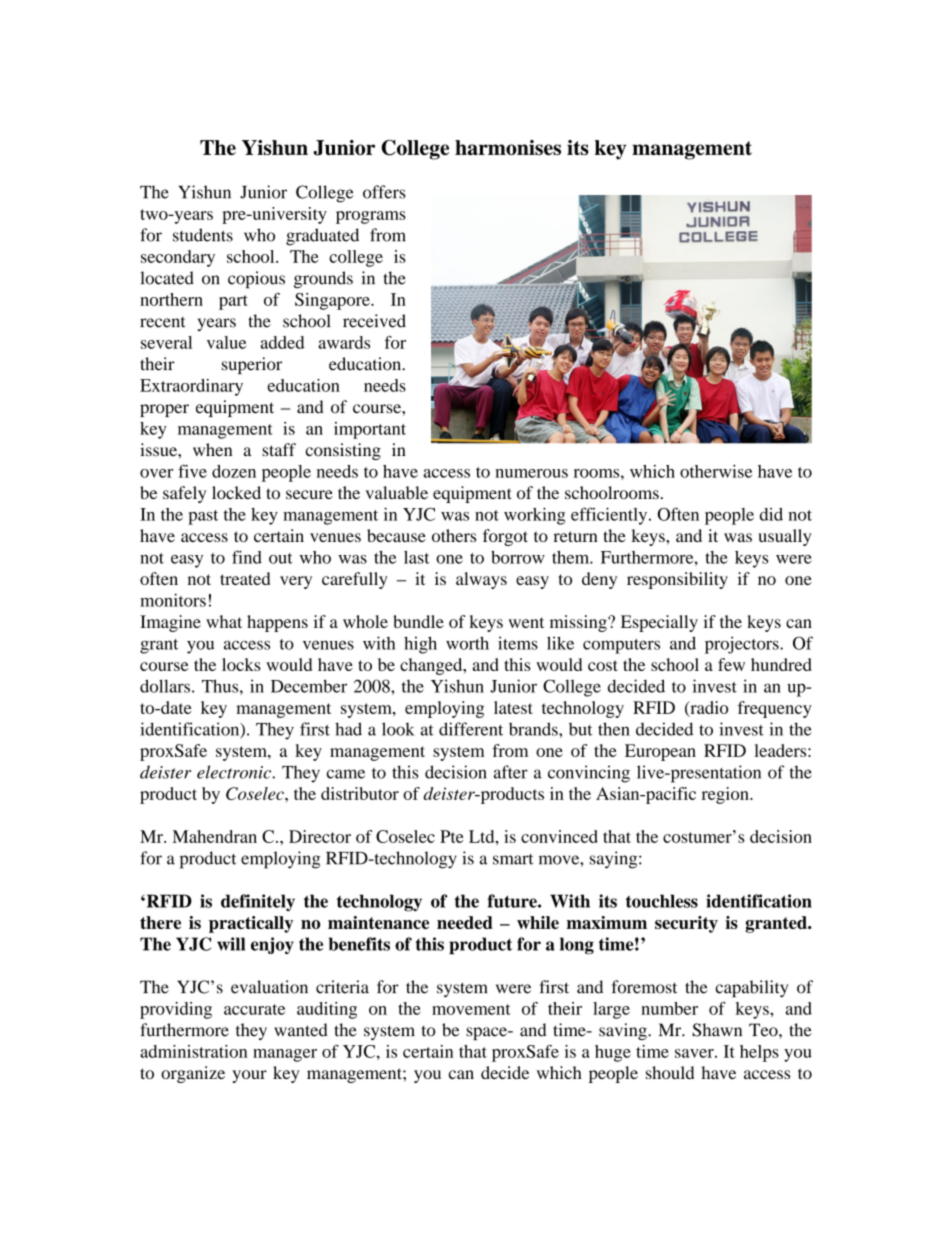 This screenshot has width=952, height=1233. What do you see at coordinates (659, 623) in the screenshot?
I see `Especially` at bounding box center [659, 623].
